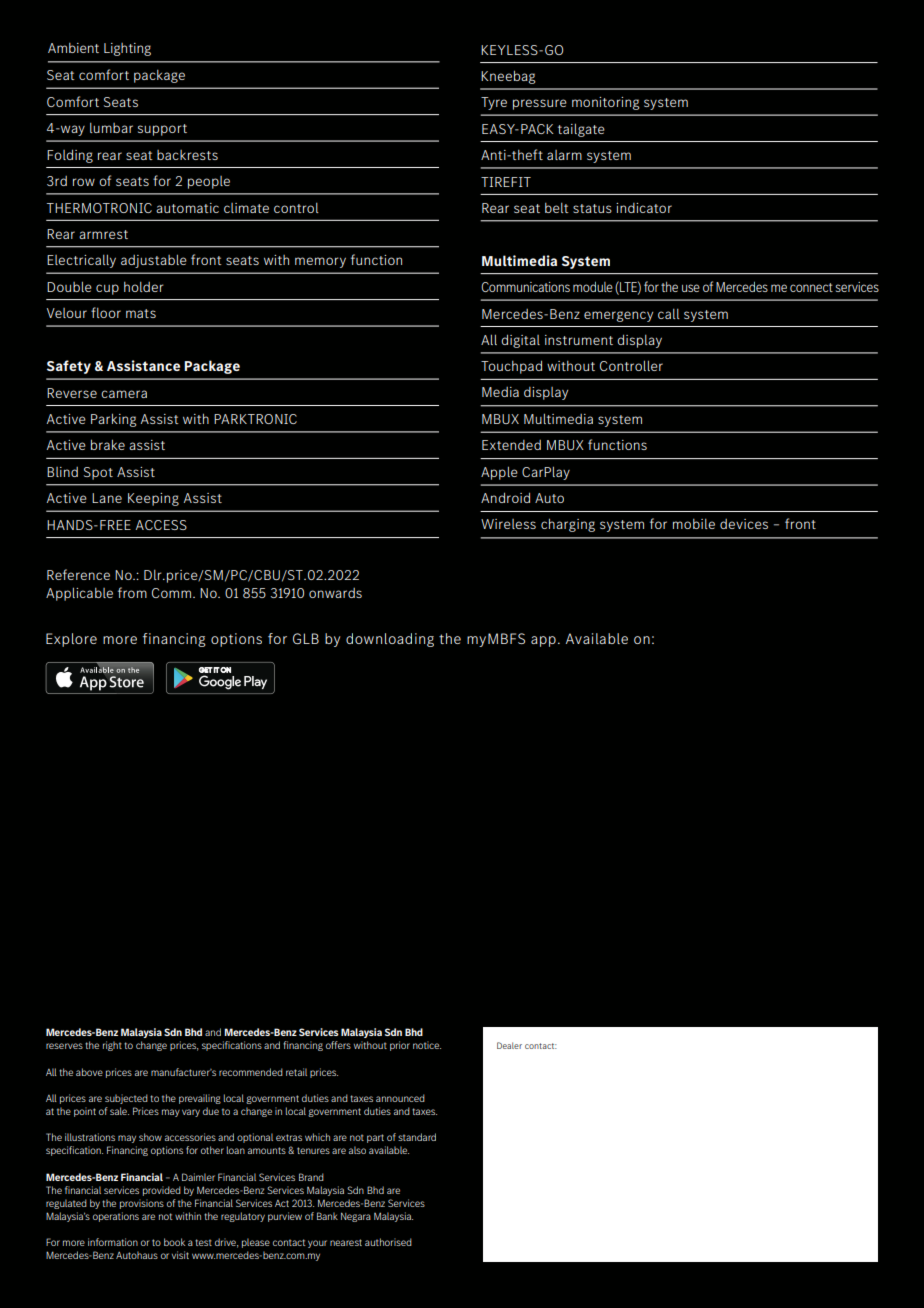  Describe the element at coordinates (744, 524) in the screenshot. I see `devices` at that location.
